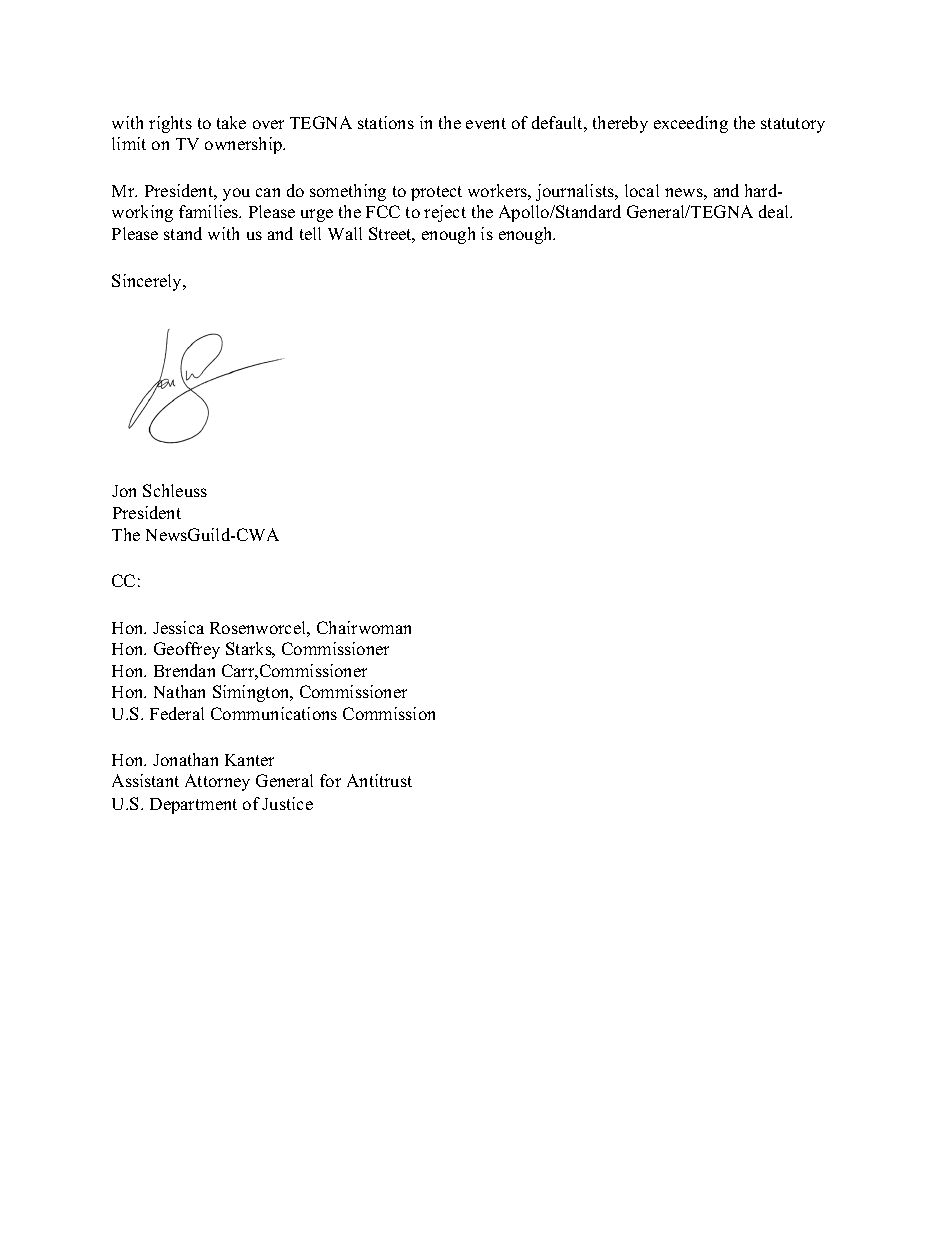 The image size is (952, 1233). I want to click on deal, so click(775, 211).
